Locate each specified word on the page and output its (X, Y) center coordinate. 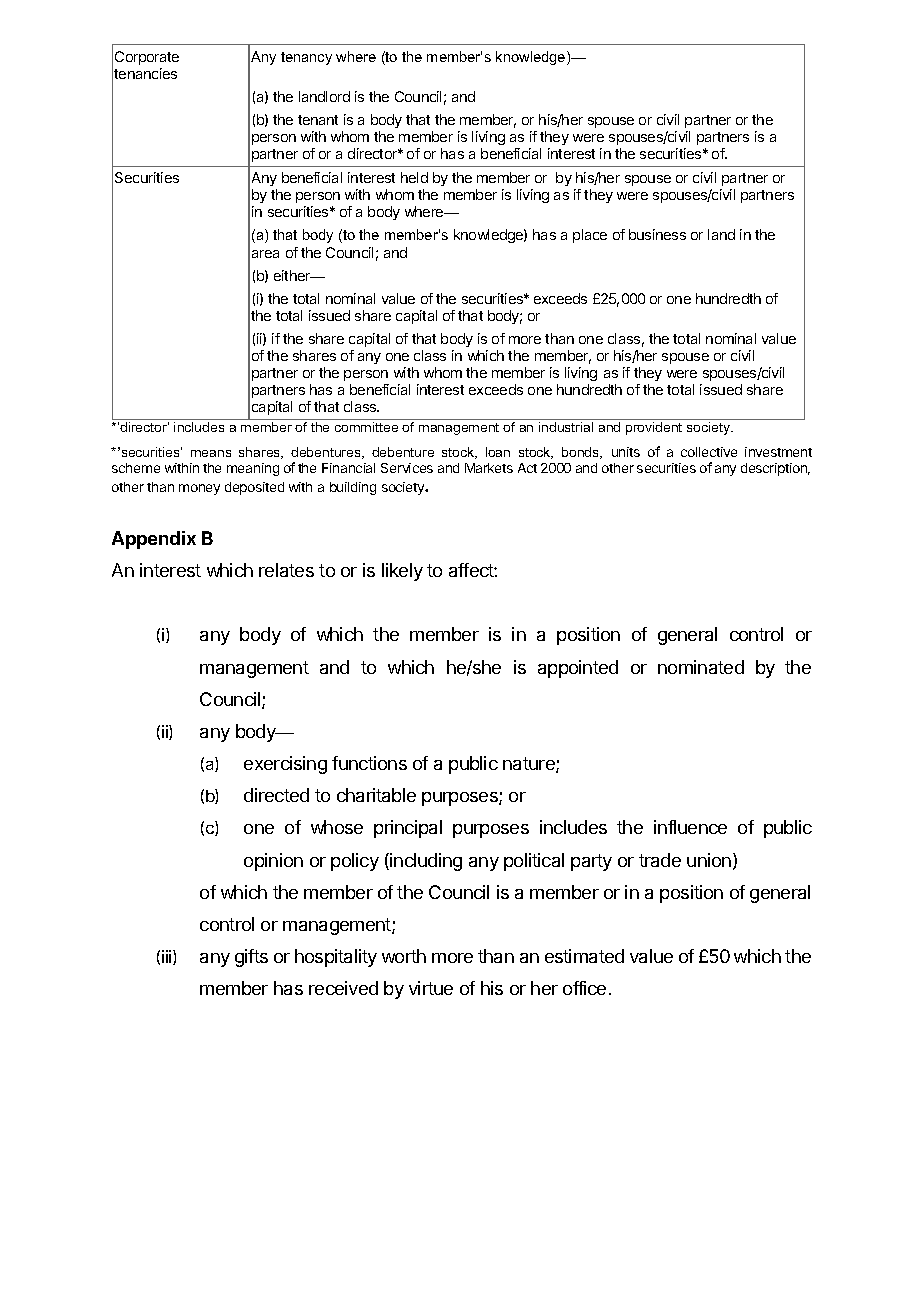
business (657, 234)
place (590, 236)
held (414, 177)
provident (654, 428)
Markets (489, 468)
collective (709, 452)
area (265, 254)
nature (530, 765)
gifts (251, 958)
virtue (431, 988)
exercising (285, 765)
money (199, 489)
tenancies (145, 73)
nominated (701, 667)
